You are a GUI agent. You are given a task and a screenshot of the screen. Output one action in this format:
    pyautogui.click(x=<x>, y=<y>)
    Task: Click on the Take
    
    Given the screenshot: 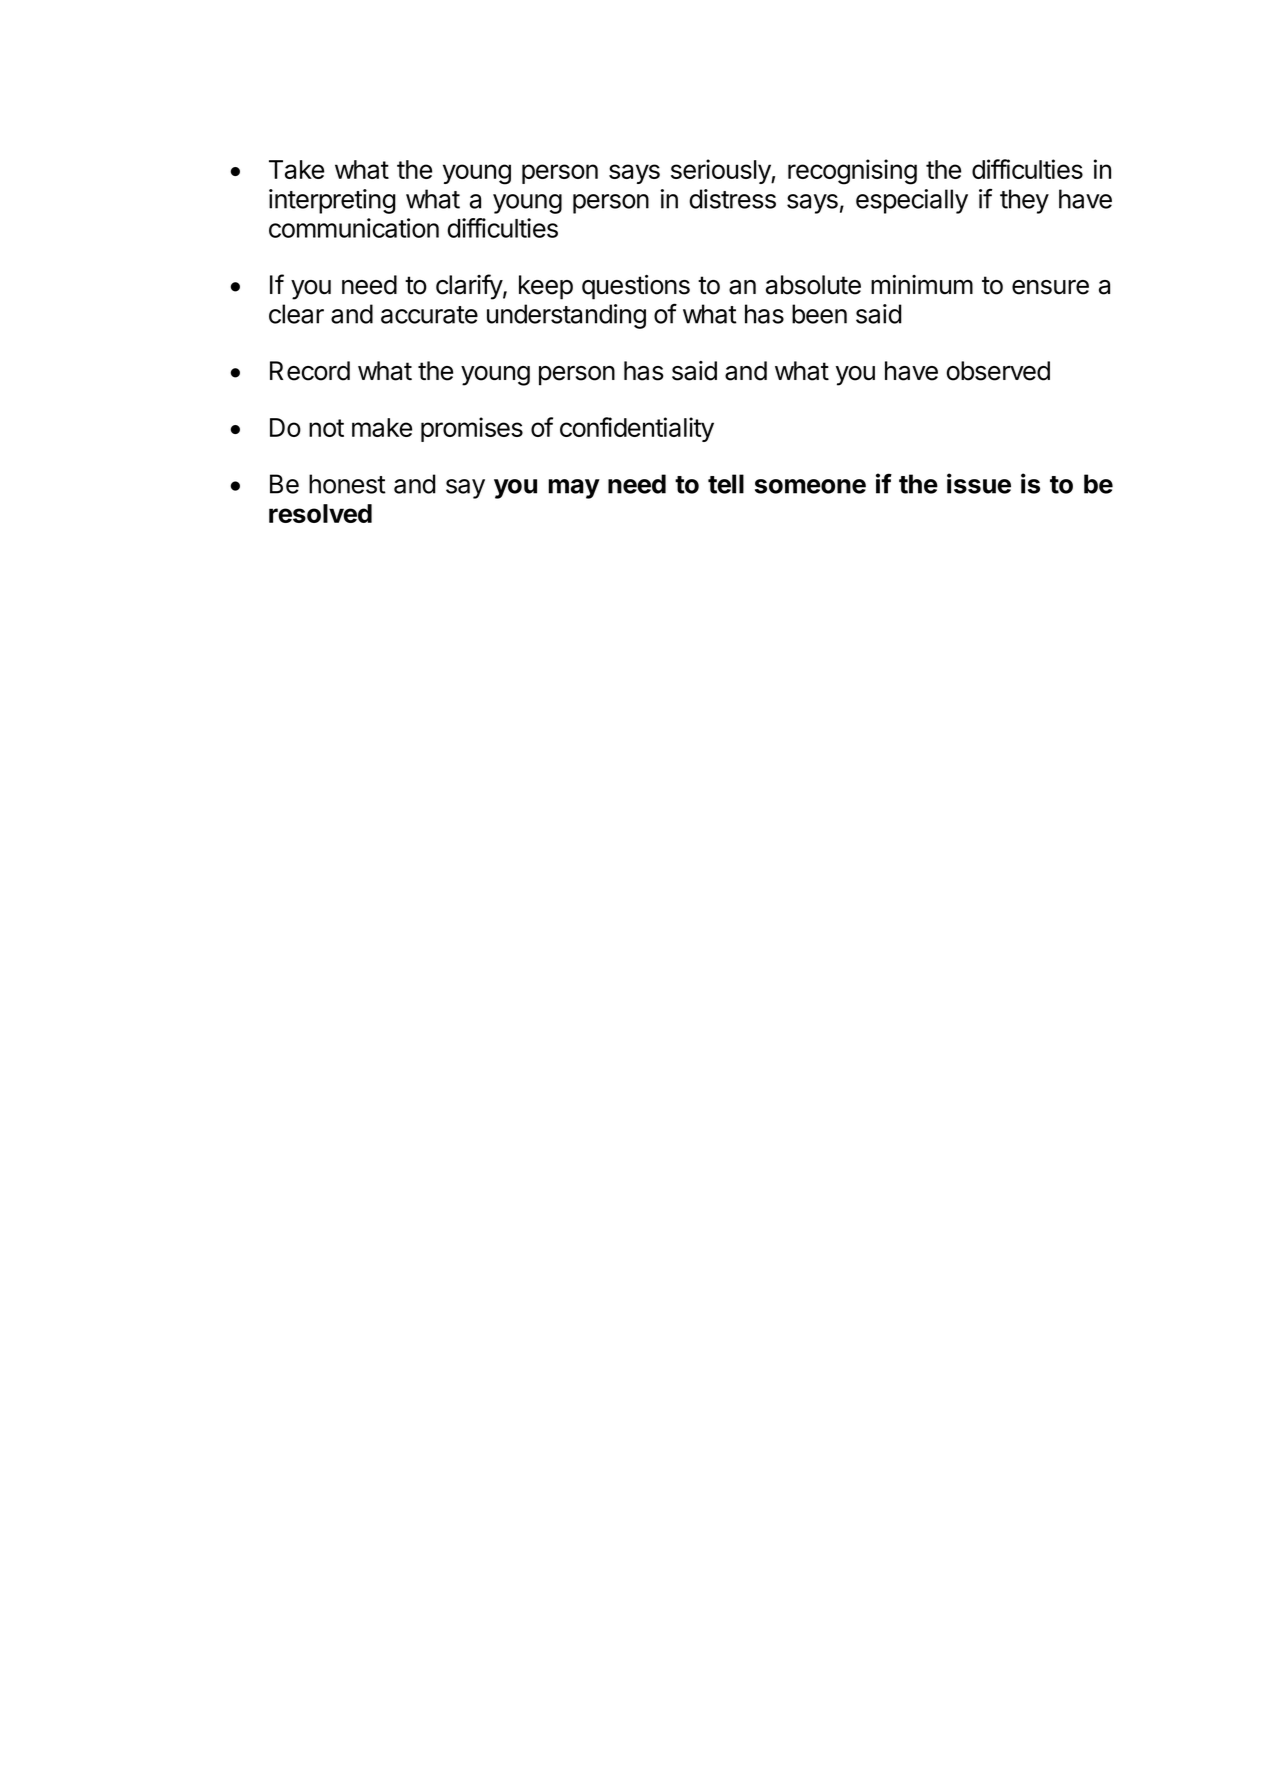 What is the action you would take?
    pyautogui.click(x=296, y=169)
